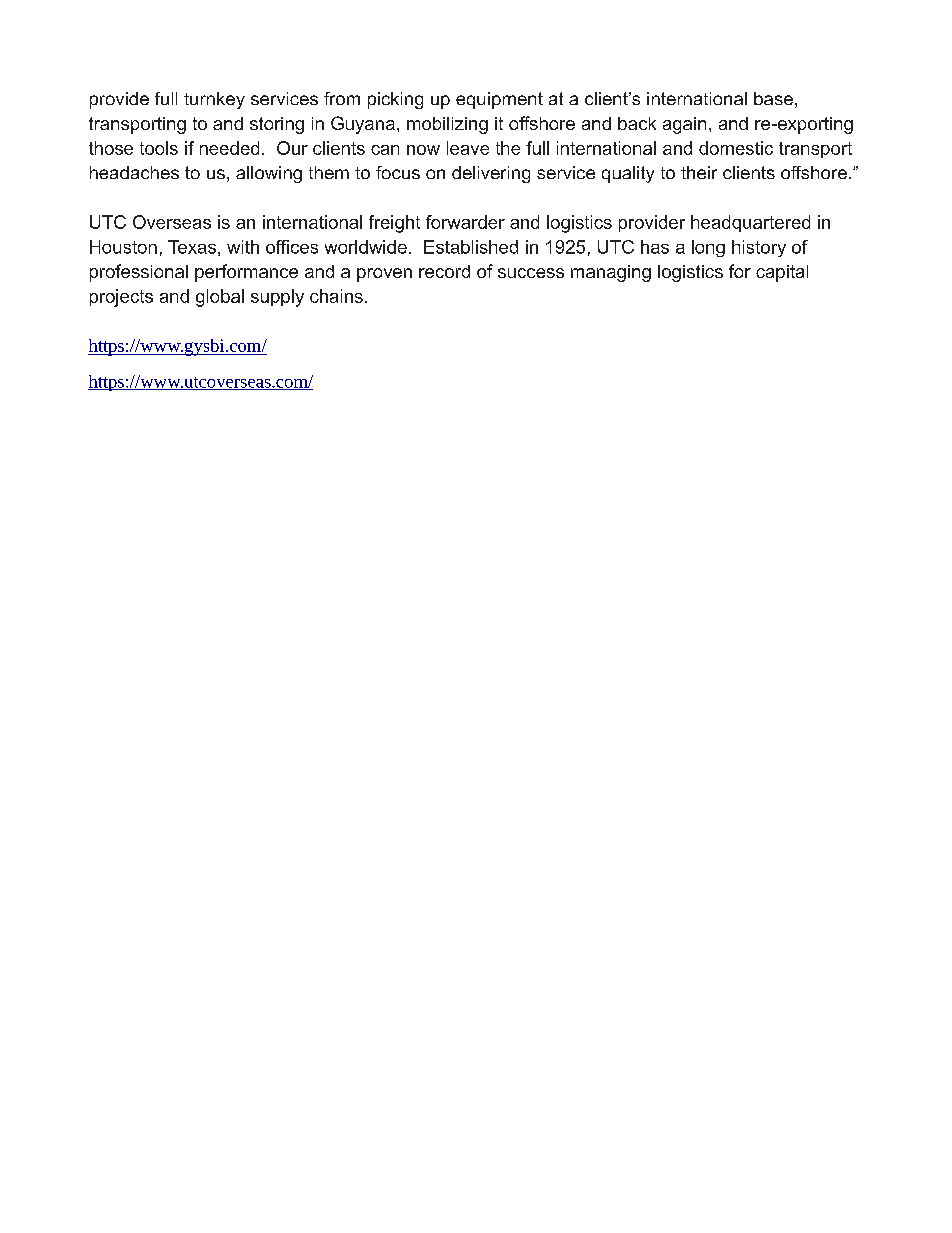 This screenshot has width=952, height=1233. I want to click on base, so click(773, 98).
